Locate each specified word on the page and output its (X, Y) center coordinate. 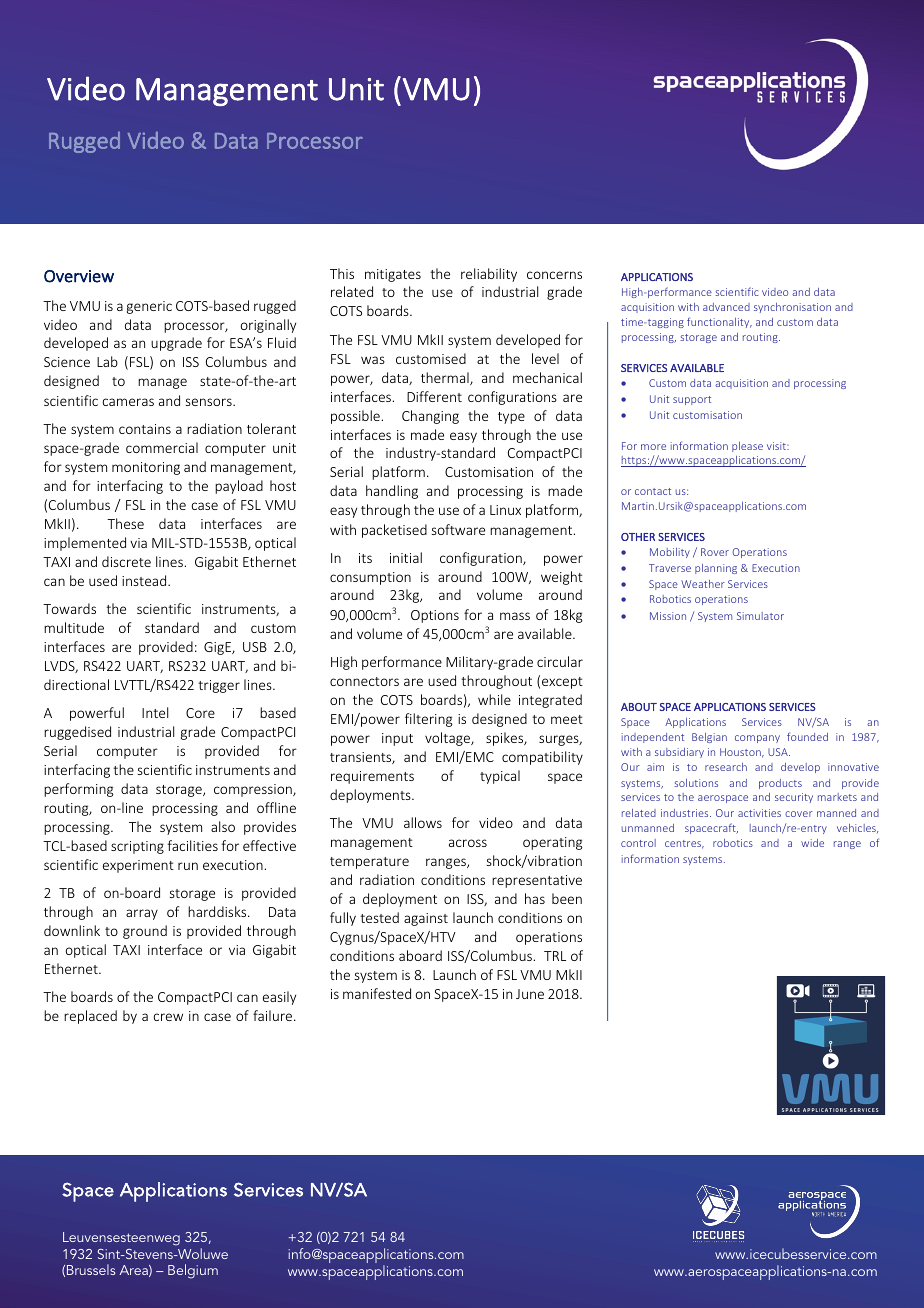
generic (149, 307)
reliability (489, 275)
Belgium (193, 1271)
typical (500, 777)
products (780, 784)
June (530, 994)
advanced (726, 307)
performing (79, 790)
